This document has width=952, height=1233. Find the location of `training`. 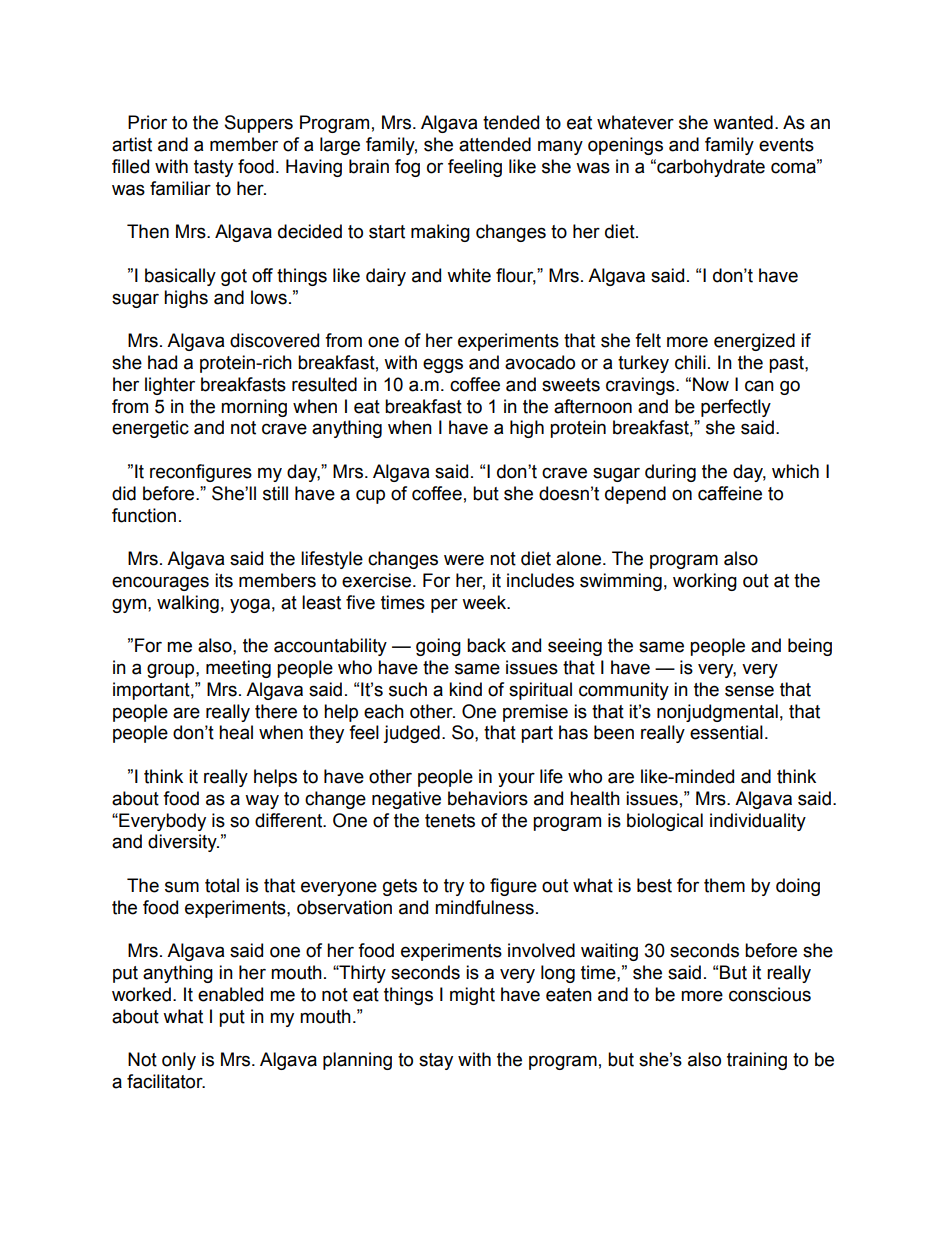

training is located at coordinates (757, 1061).
